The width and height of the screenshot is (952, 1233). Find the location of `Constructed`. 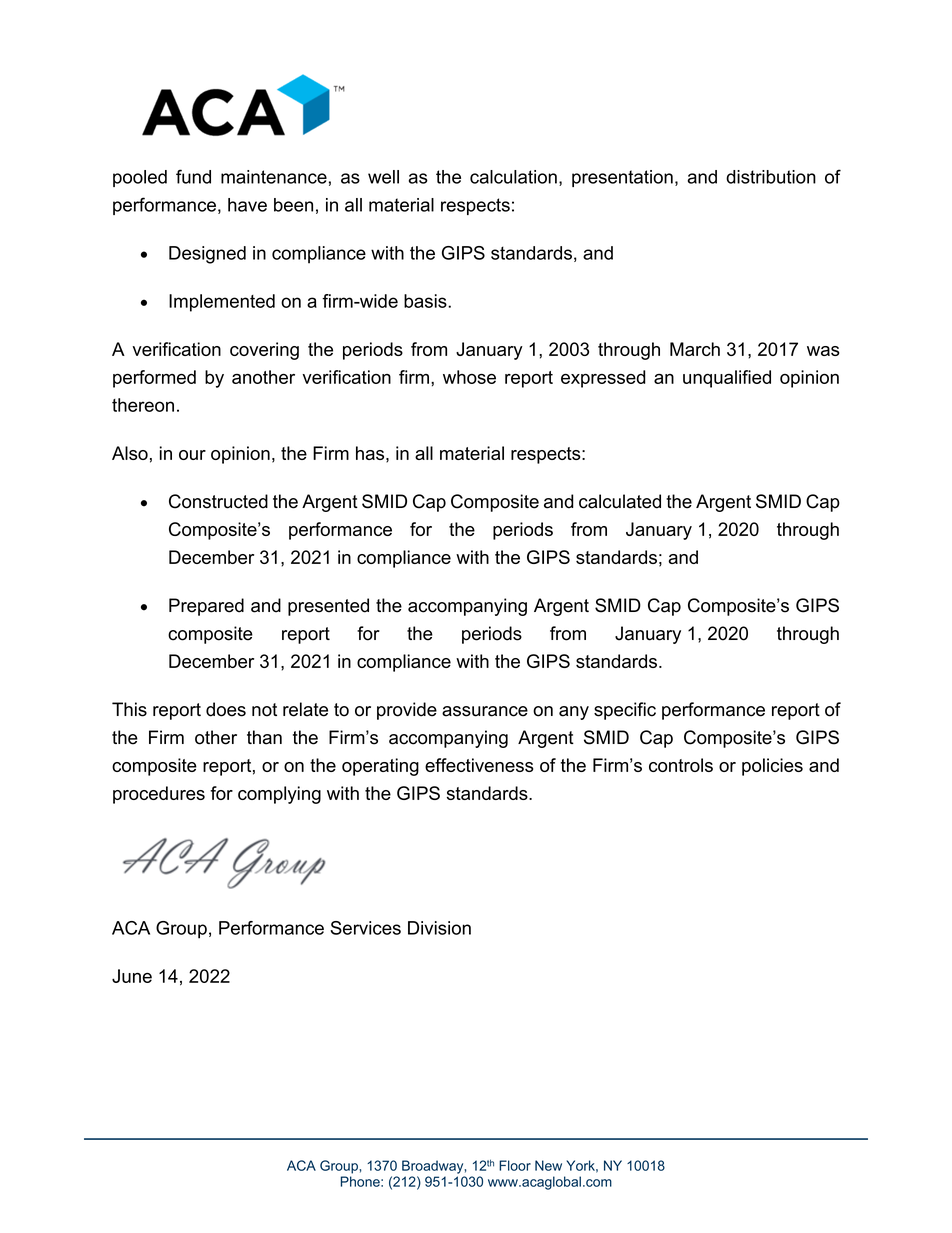

Constructed is located at coordinates (218, 501).
